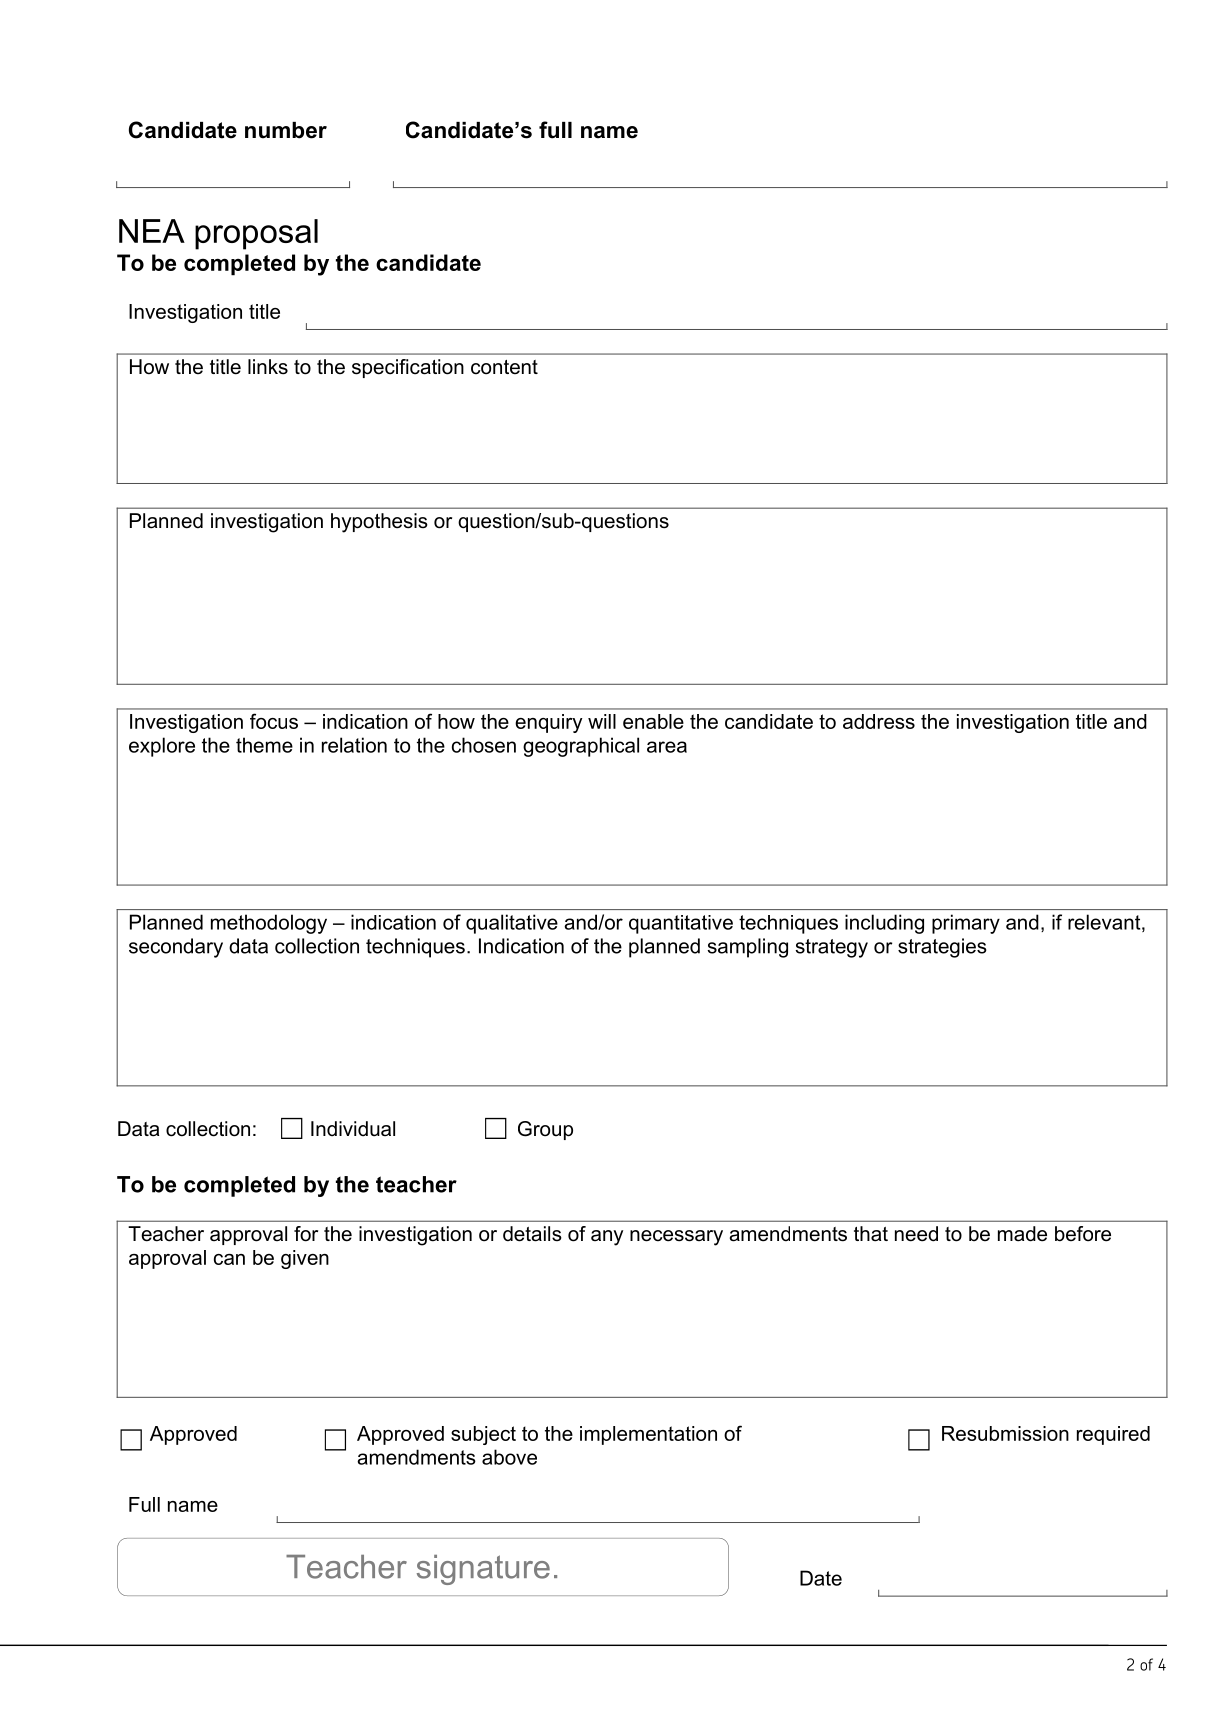  I want to click on Group, so click(545, 1130).
